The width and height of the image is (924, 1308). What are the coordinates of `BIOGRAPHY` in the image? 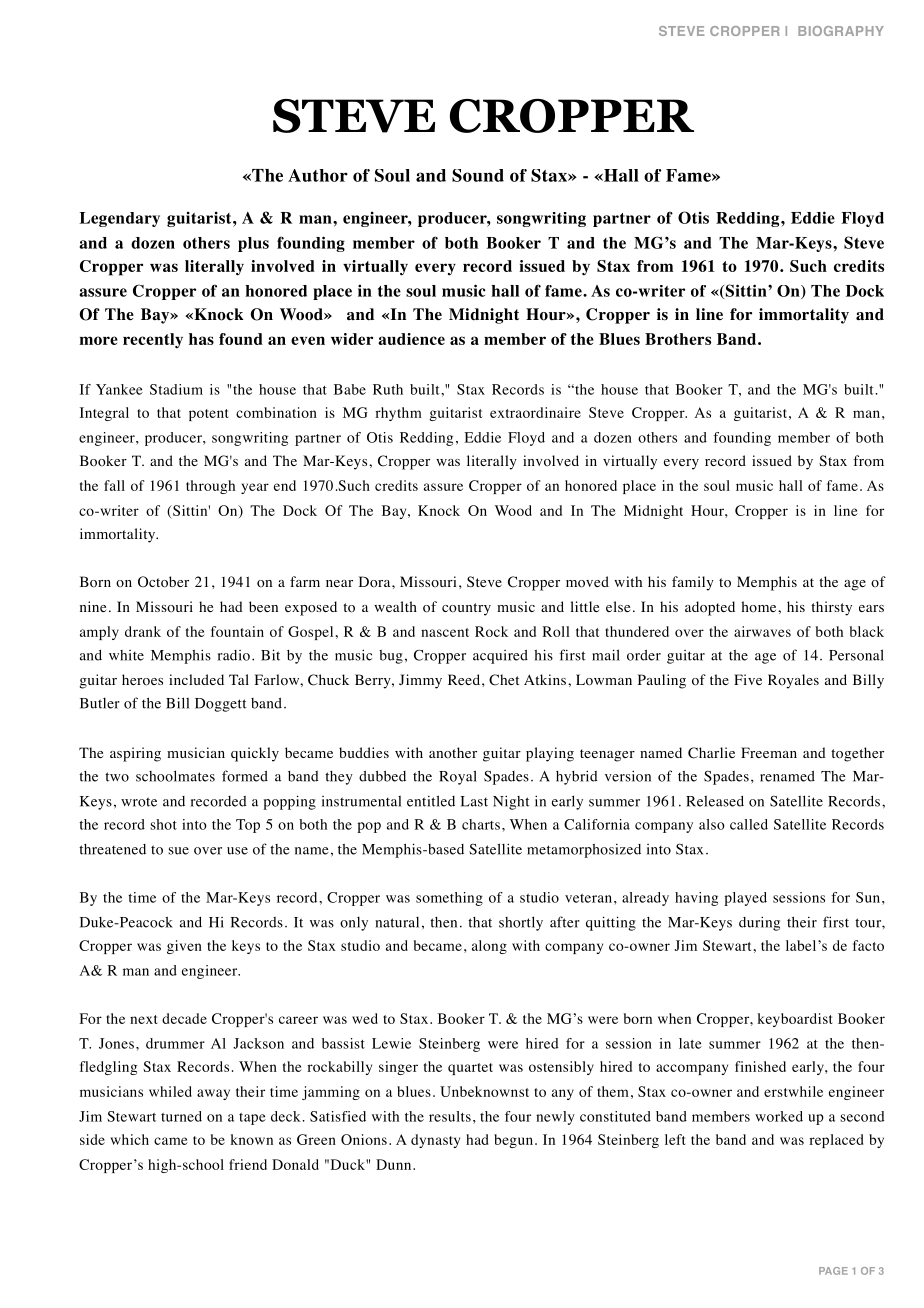 It's located at (841, 31).
